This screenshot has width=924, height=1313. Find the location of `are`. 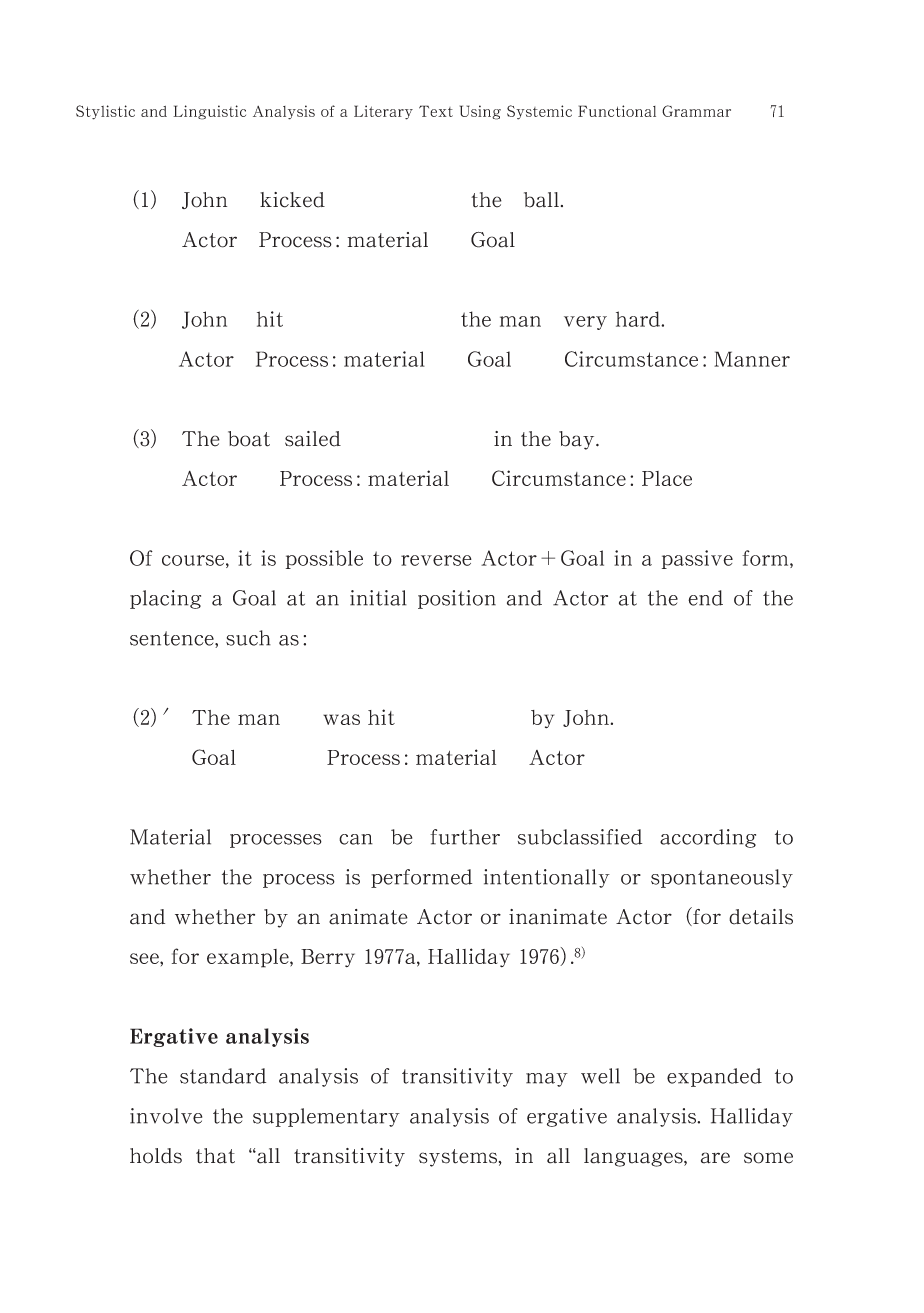

are is located at coordinates (715, 1158).
